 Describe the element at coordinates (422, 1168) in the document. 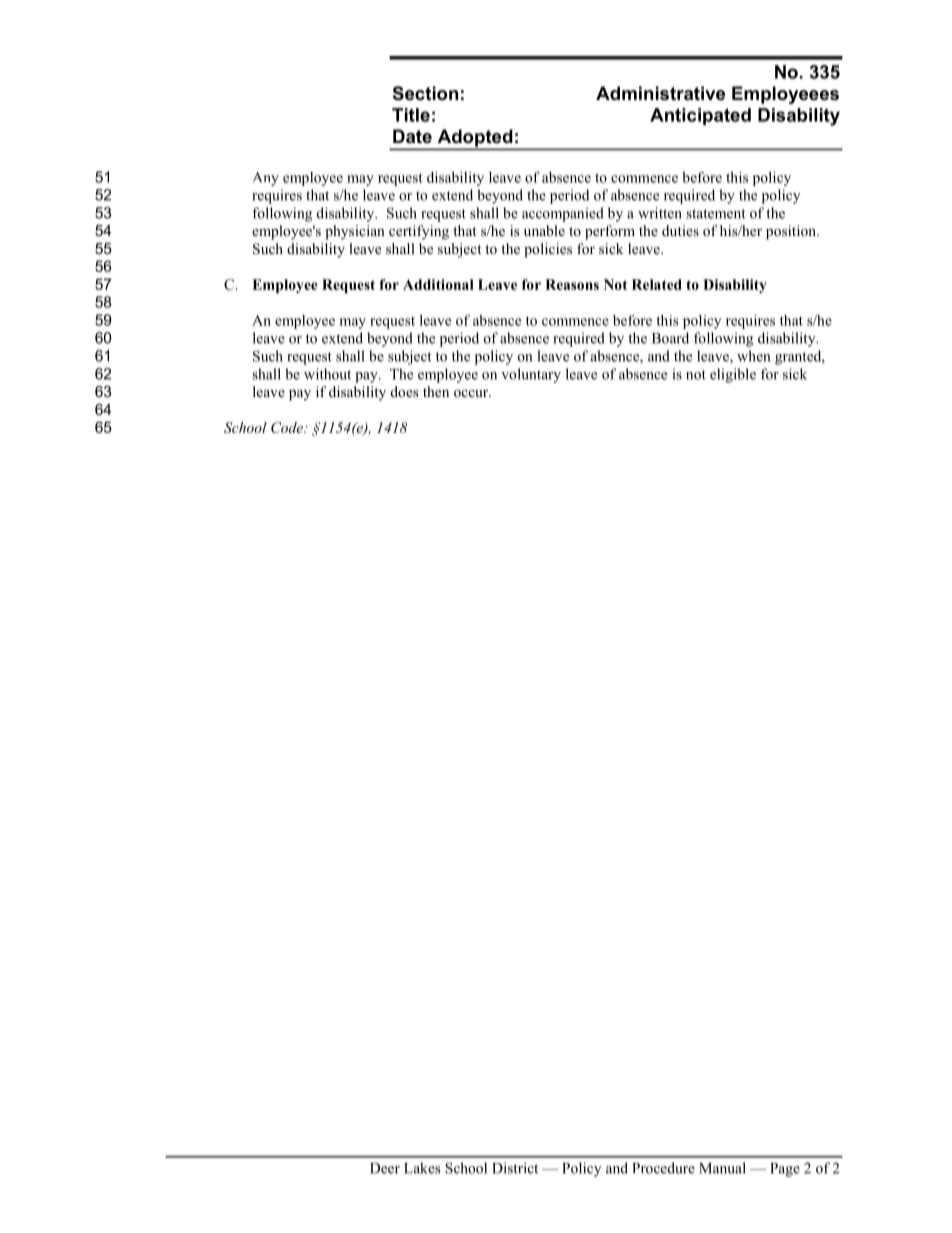

I see `Lakes` at that location.
